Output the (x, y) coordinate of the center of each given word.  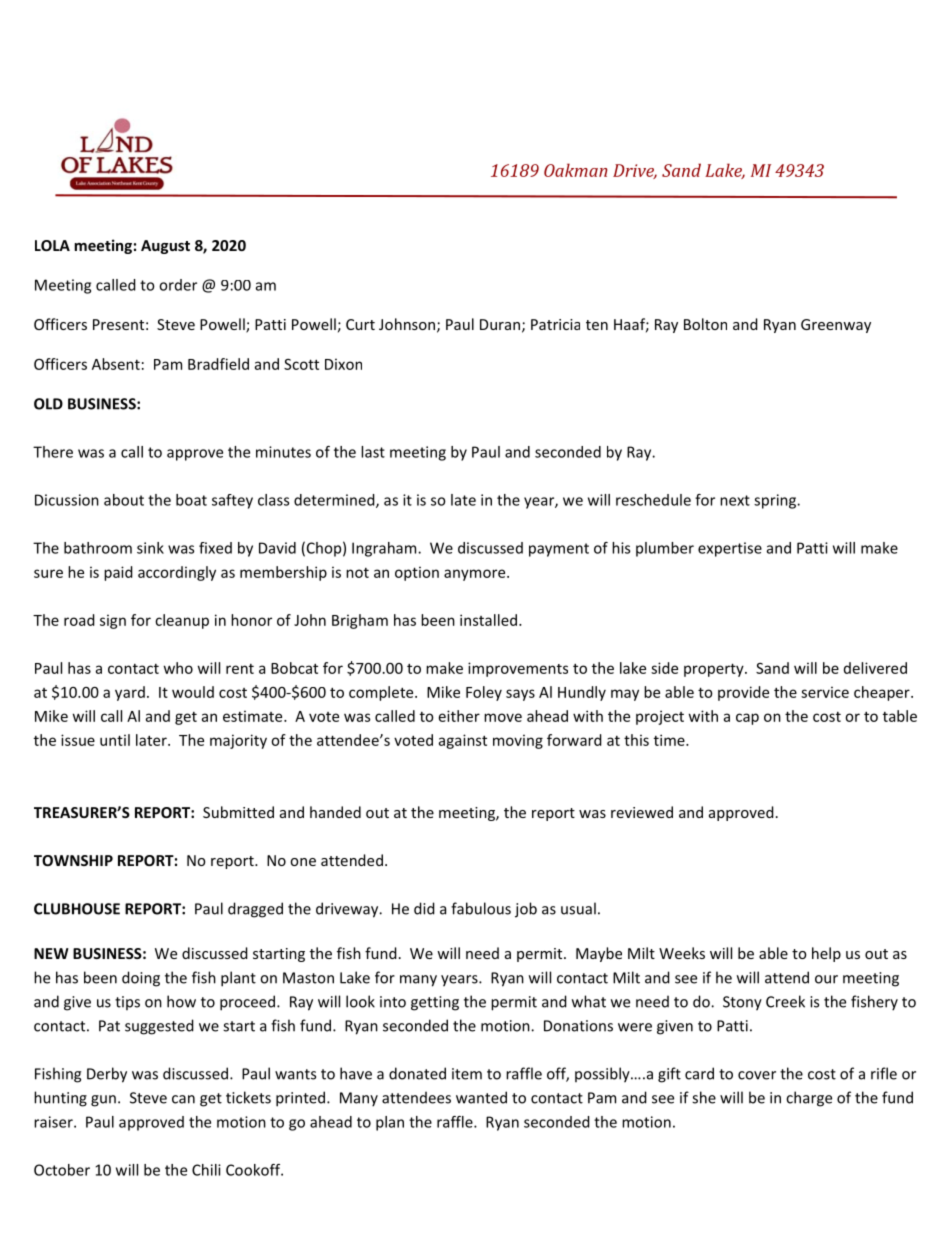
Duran (500, 324)
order (178, 285)
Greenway (836, 326)
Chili (206, 1170)
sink (150, 548)
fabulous (481, 908)
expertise (730, 549)
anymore (476, 575)
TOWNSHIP (73, 860)
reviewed (642, 812)
